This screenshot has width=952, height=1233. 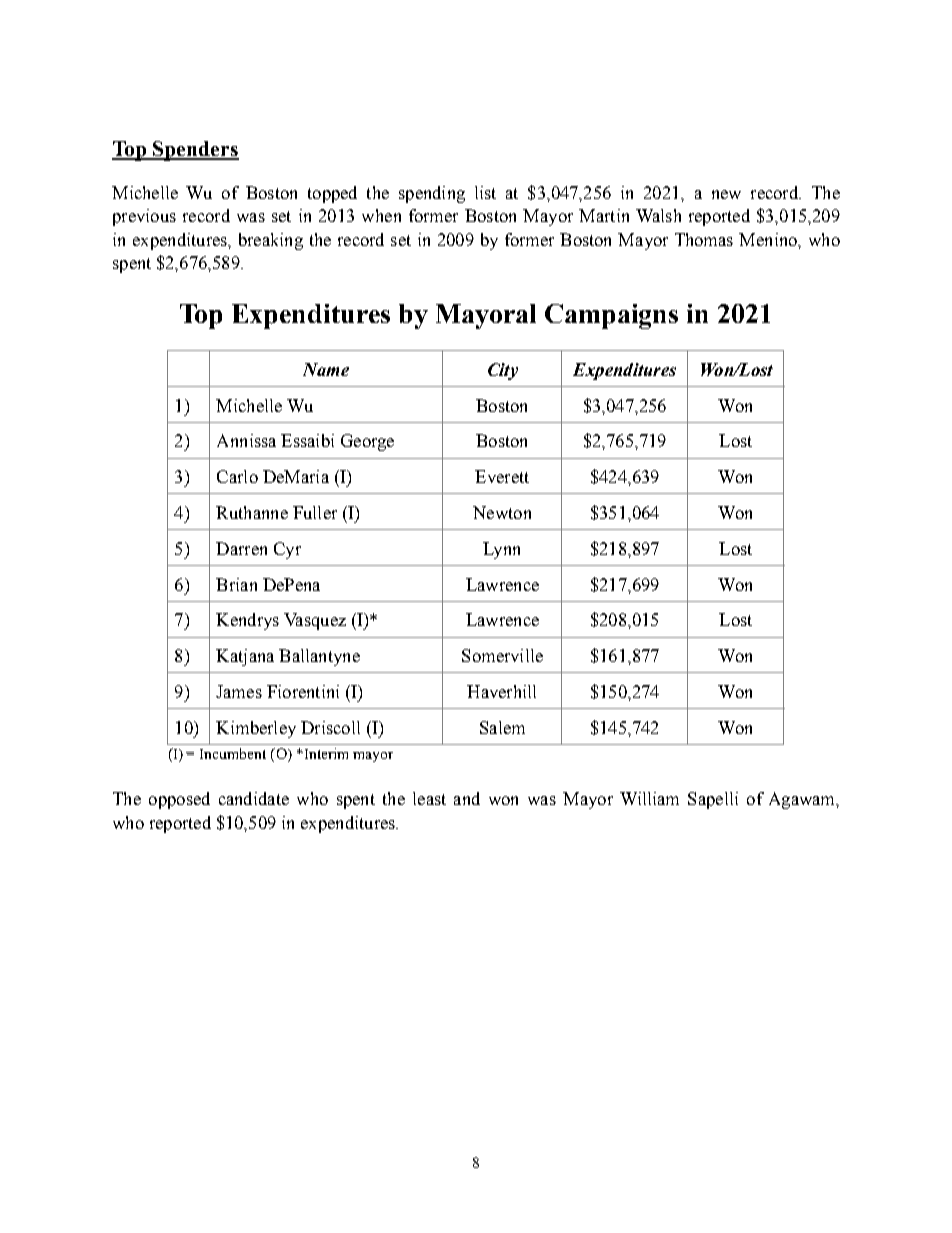 What do you see at coordinates (502, 476) in the screenshot?
I see `Everett` at bounding box center [502, 476].
